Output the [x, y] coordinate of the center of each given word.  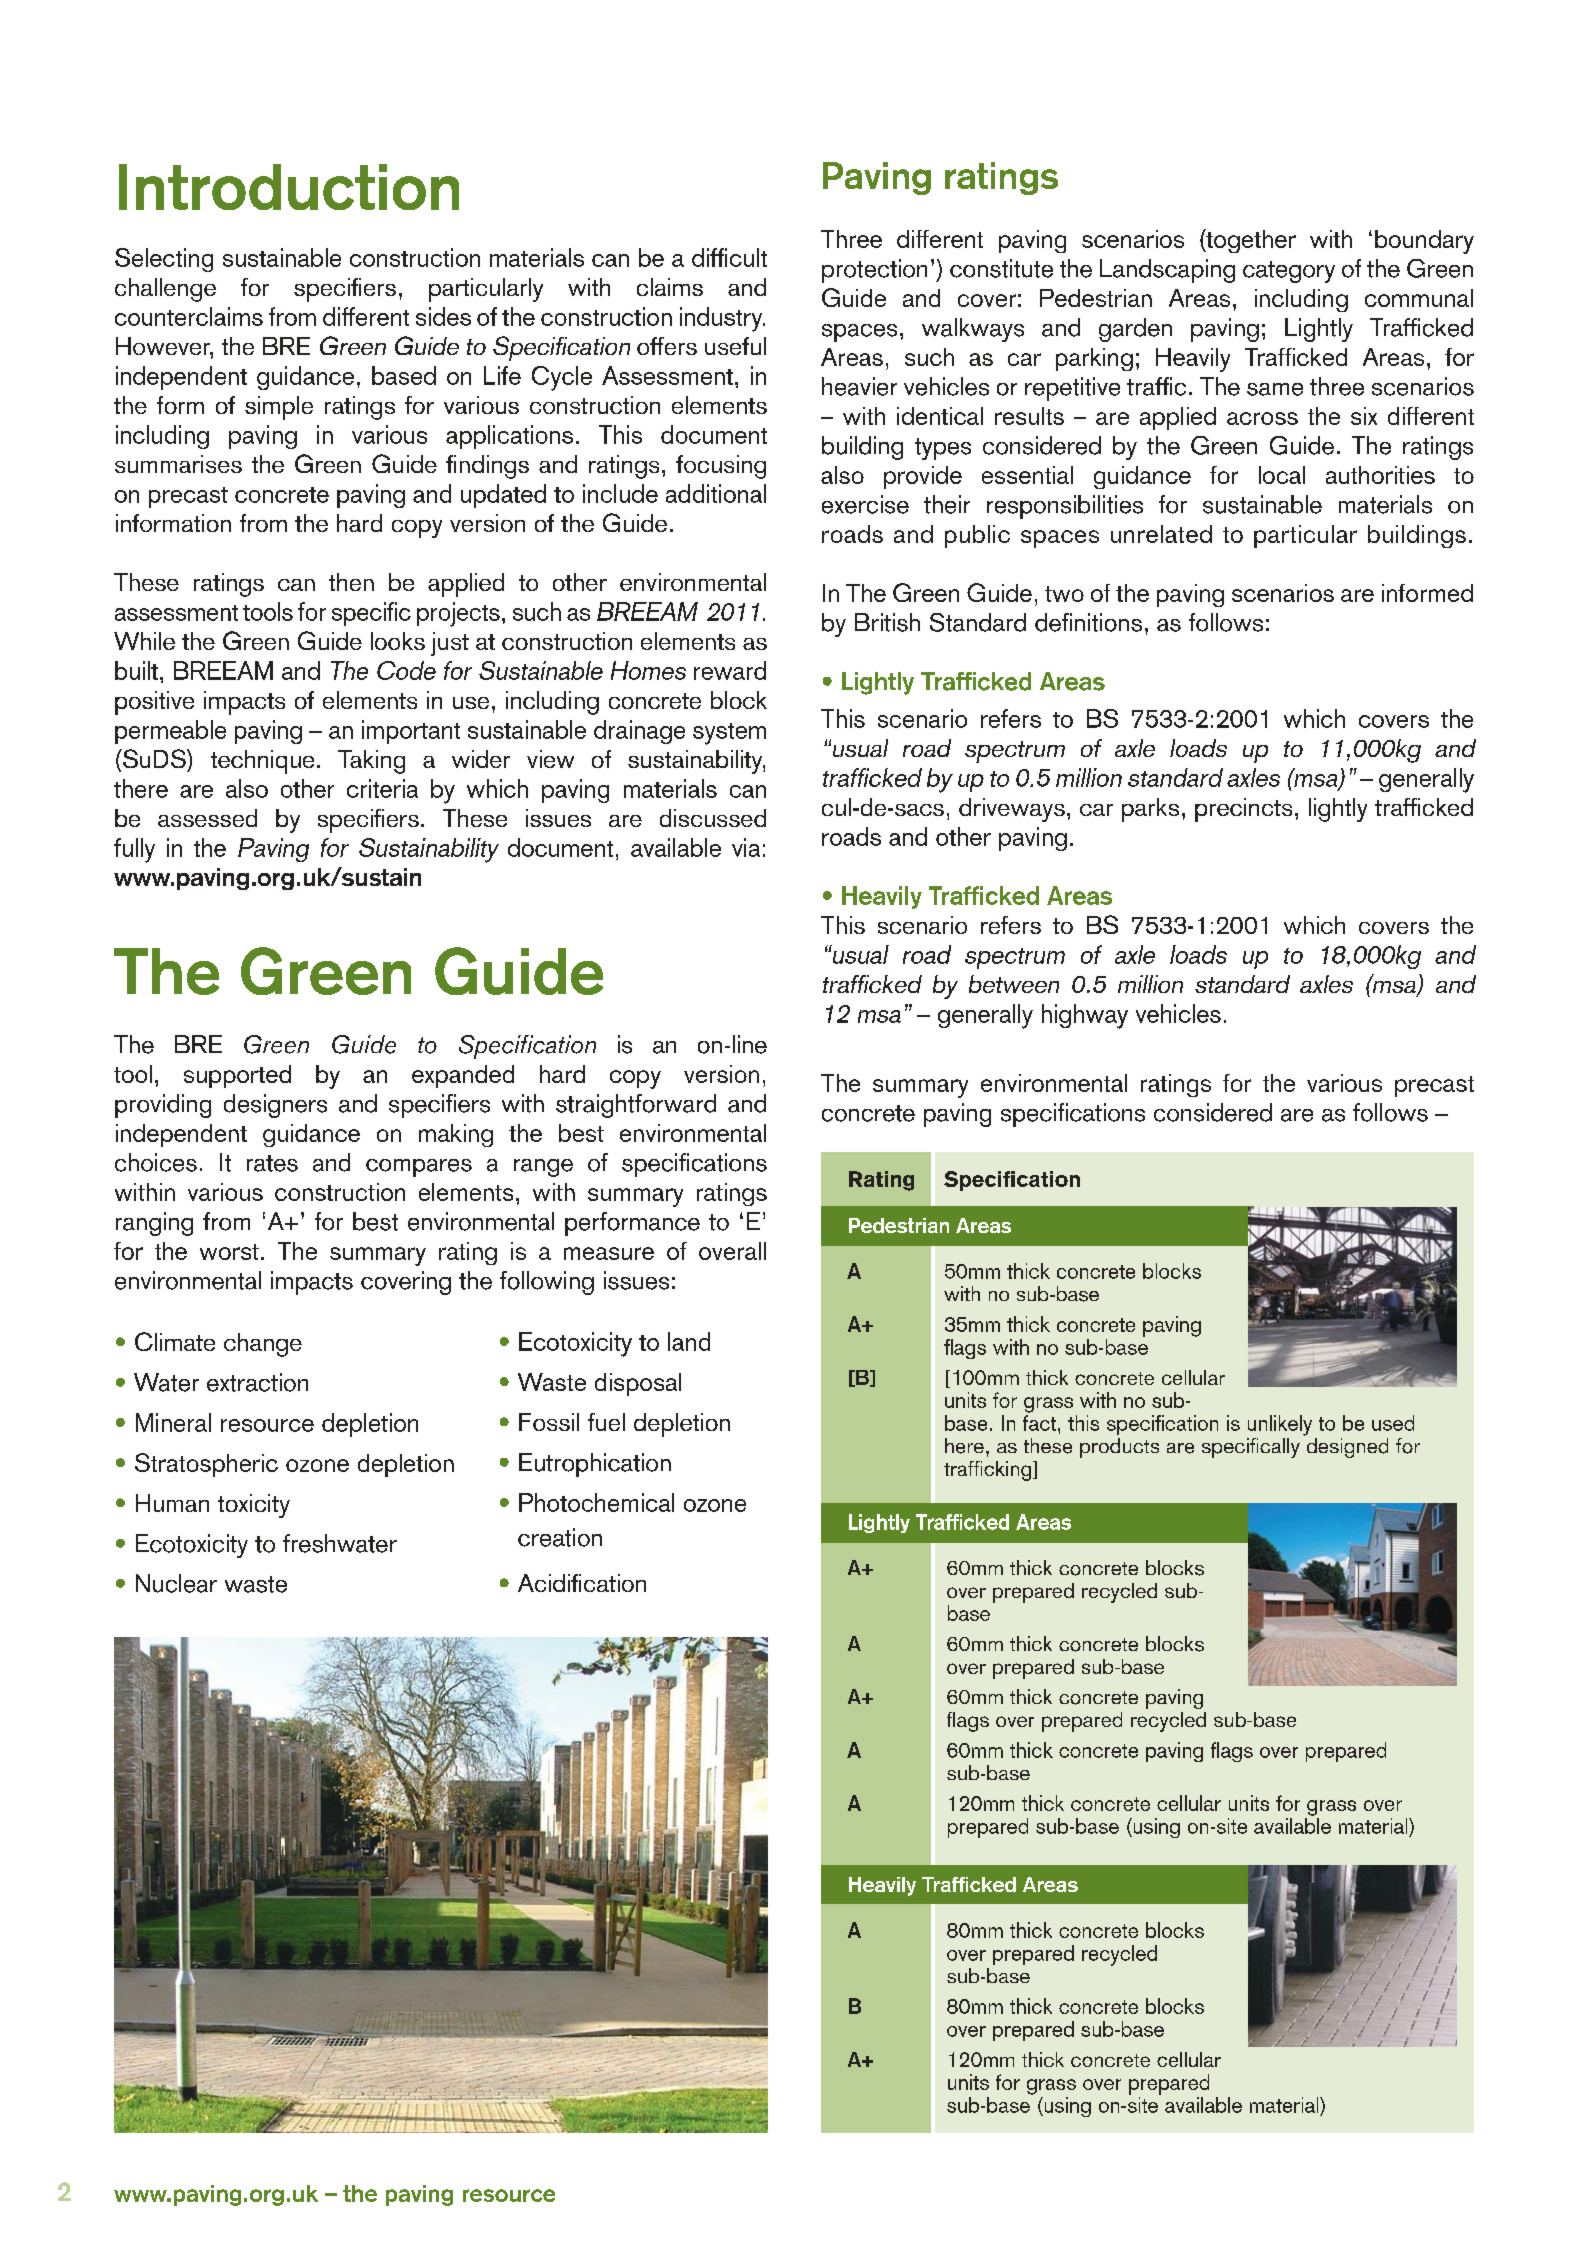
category [1289, 272]
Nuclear [176, 1583]
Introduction [289, 187]
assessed [207, 818]
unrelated [1161, 534]
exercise [865, 504]
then [351, 582]
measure [609, 1253]
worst [229, 1252]
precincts [1243, 810]
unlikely [1280, 1425]
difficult [729, 257]
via [746, 847]
